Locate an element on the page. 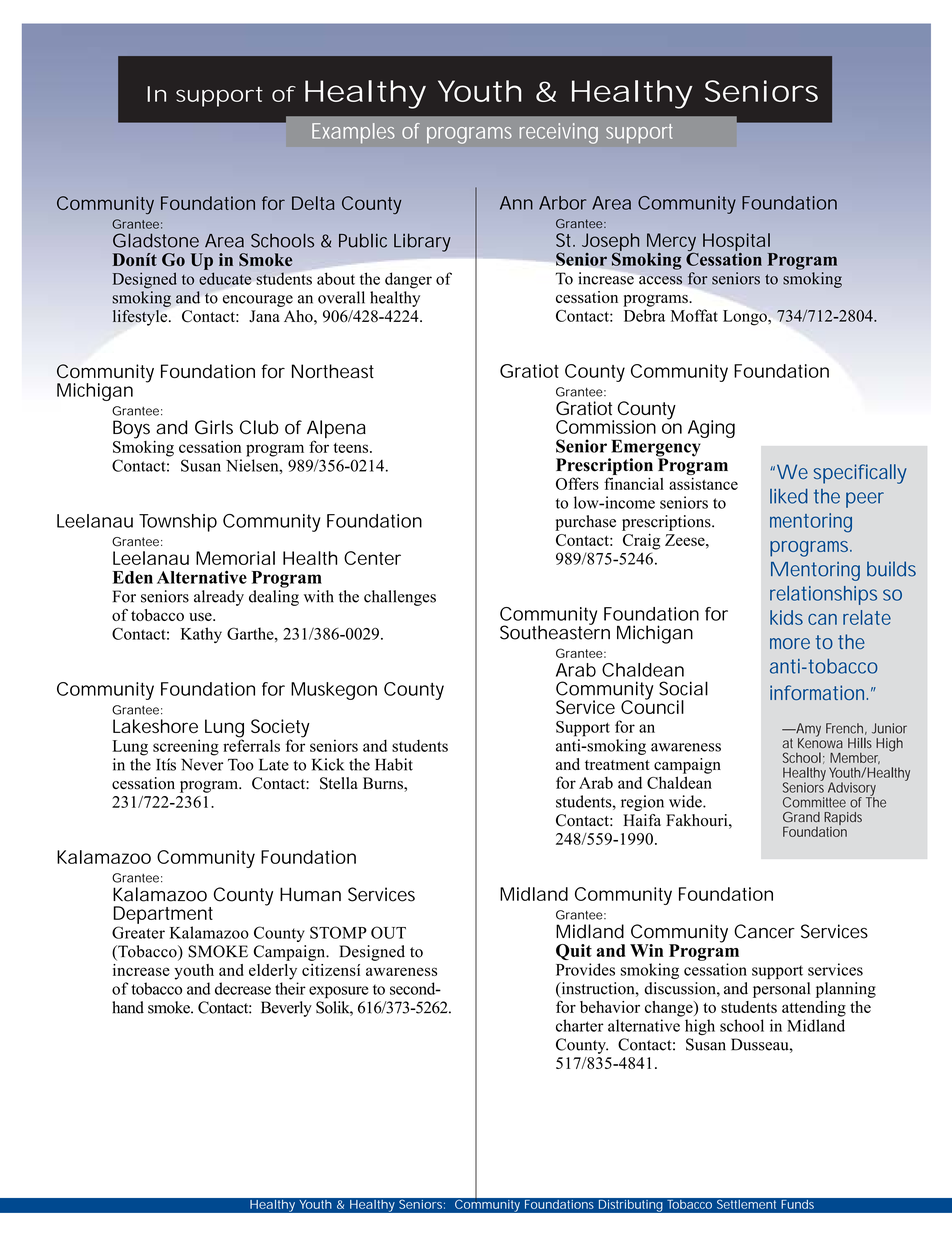  Delta is located at coordinates (313, 203).
